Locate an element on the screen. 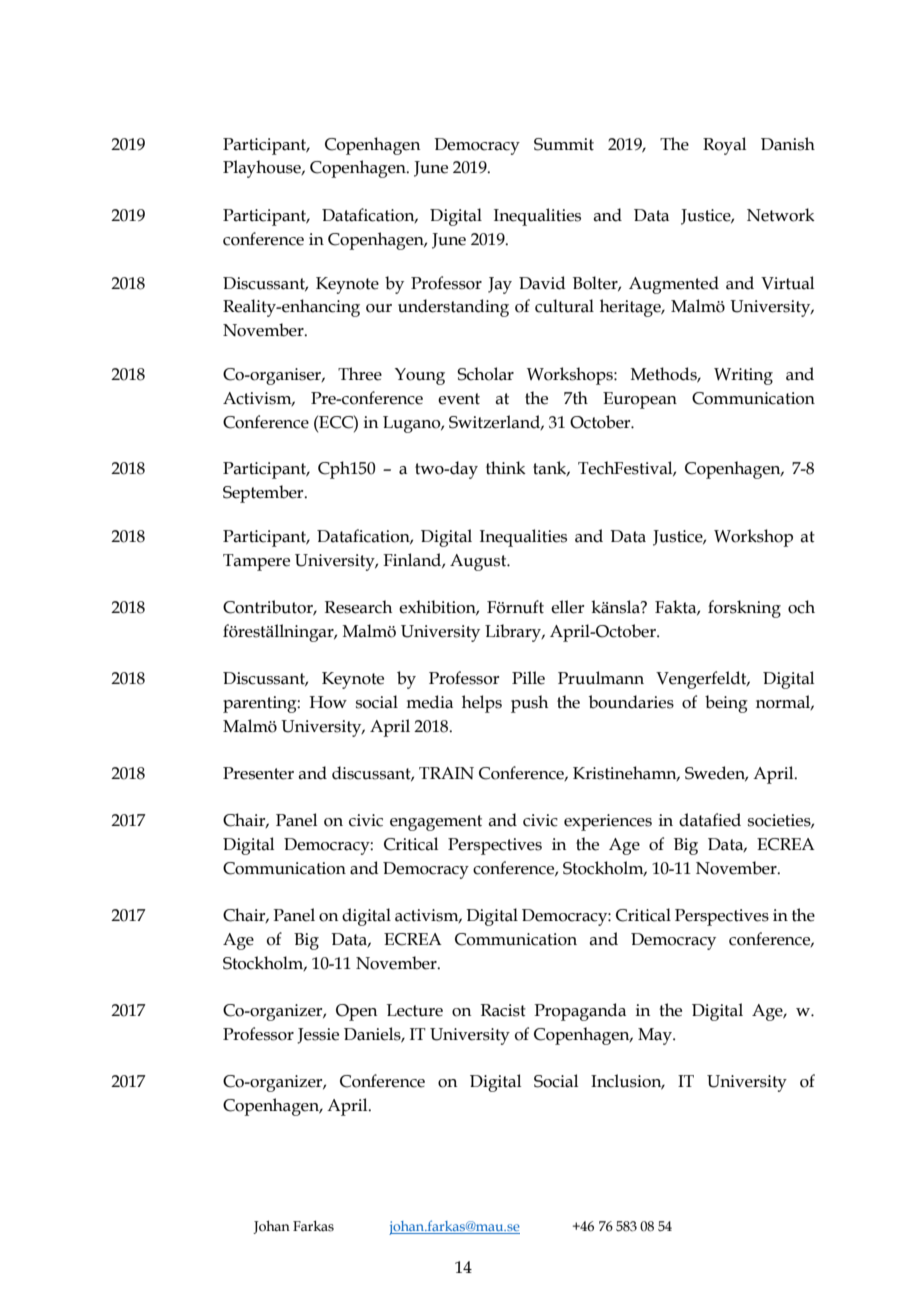 Image resolution: width=924 pixels, height=1308 pixels. Research is located at coordinates (358, 607).
